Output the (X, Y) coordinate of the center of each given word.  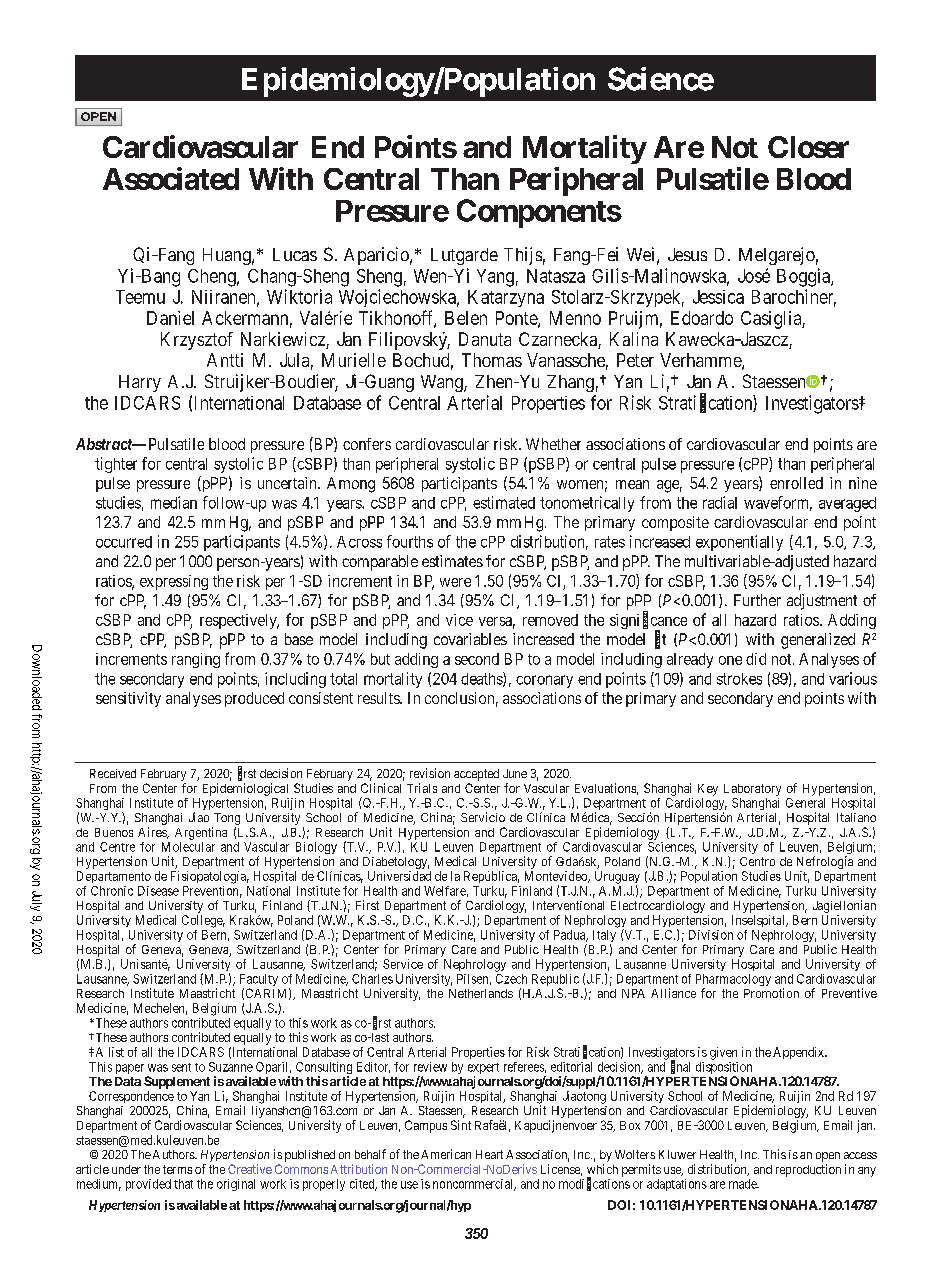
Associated (171, 178)
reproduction (808, 1170)
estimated (504, 502)
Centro (757, 861)
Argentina (201, 833)
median (174, 502)
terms (177, 1169)
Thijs (523, 256)
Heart (489, 1154)
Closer (808, 147)
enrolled (796, 483)
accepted (476, 776)
